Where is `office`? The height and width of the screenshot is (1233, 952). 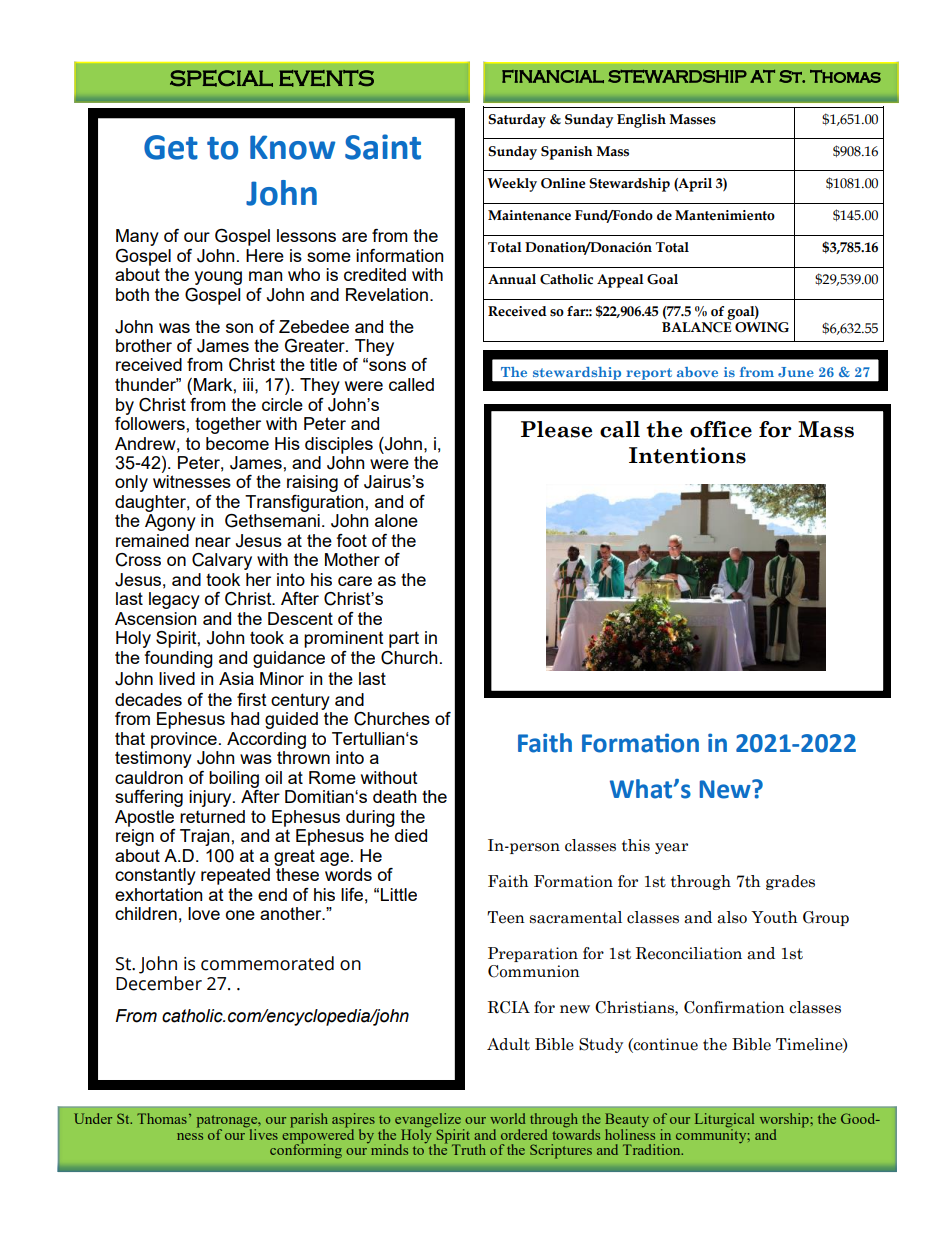 office is located at coordinates (721, 429).
